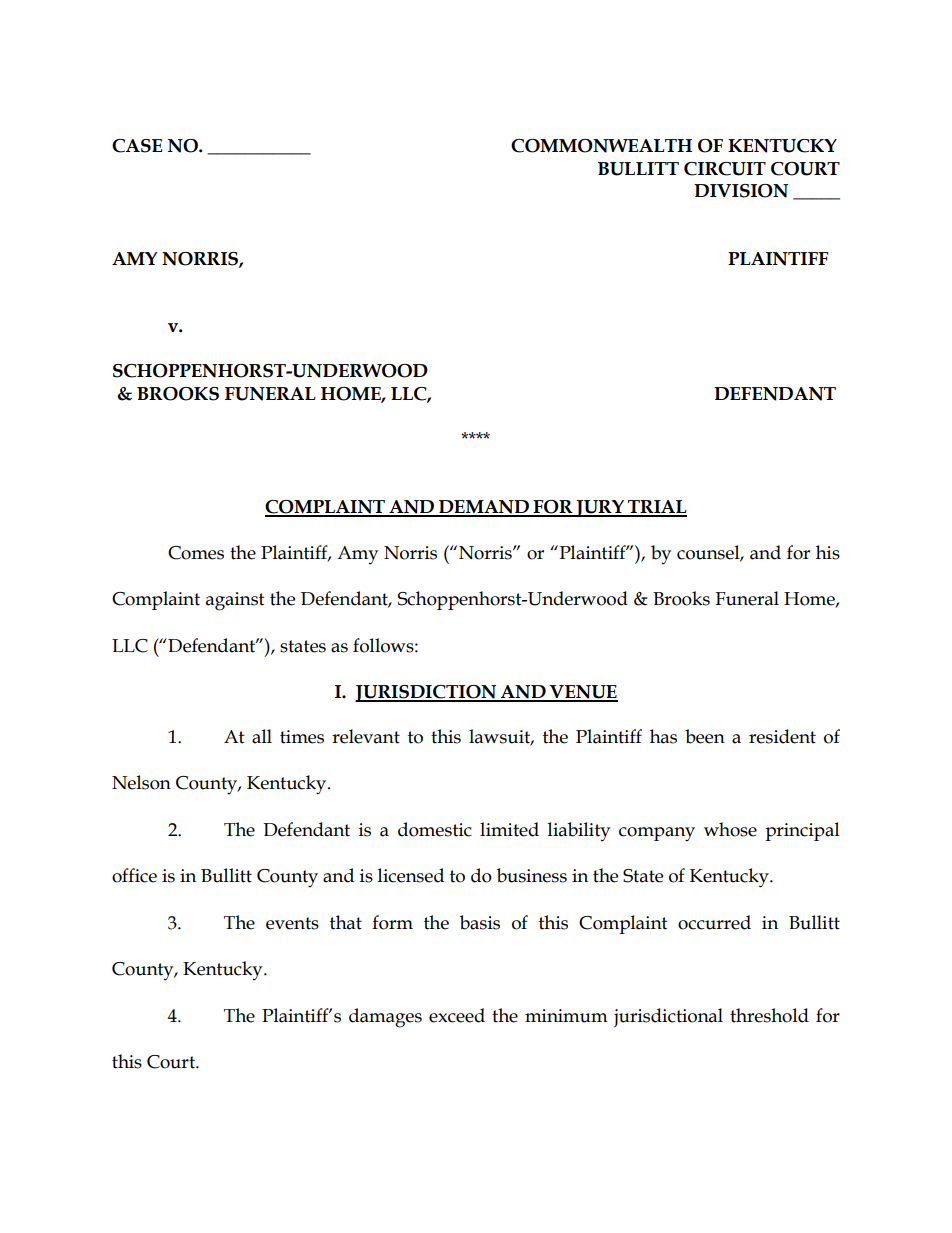 This screenshot has height=1233, width=952. I want to click on exceed, so click(457, 1015).
